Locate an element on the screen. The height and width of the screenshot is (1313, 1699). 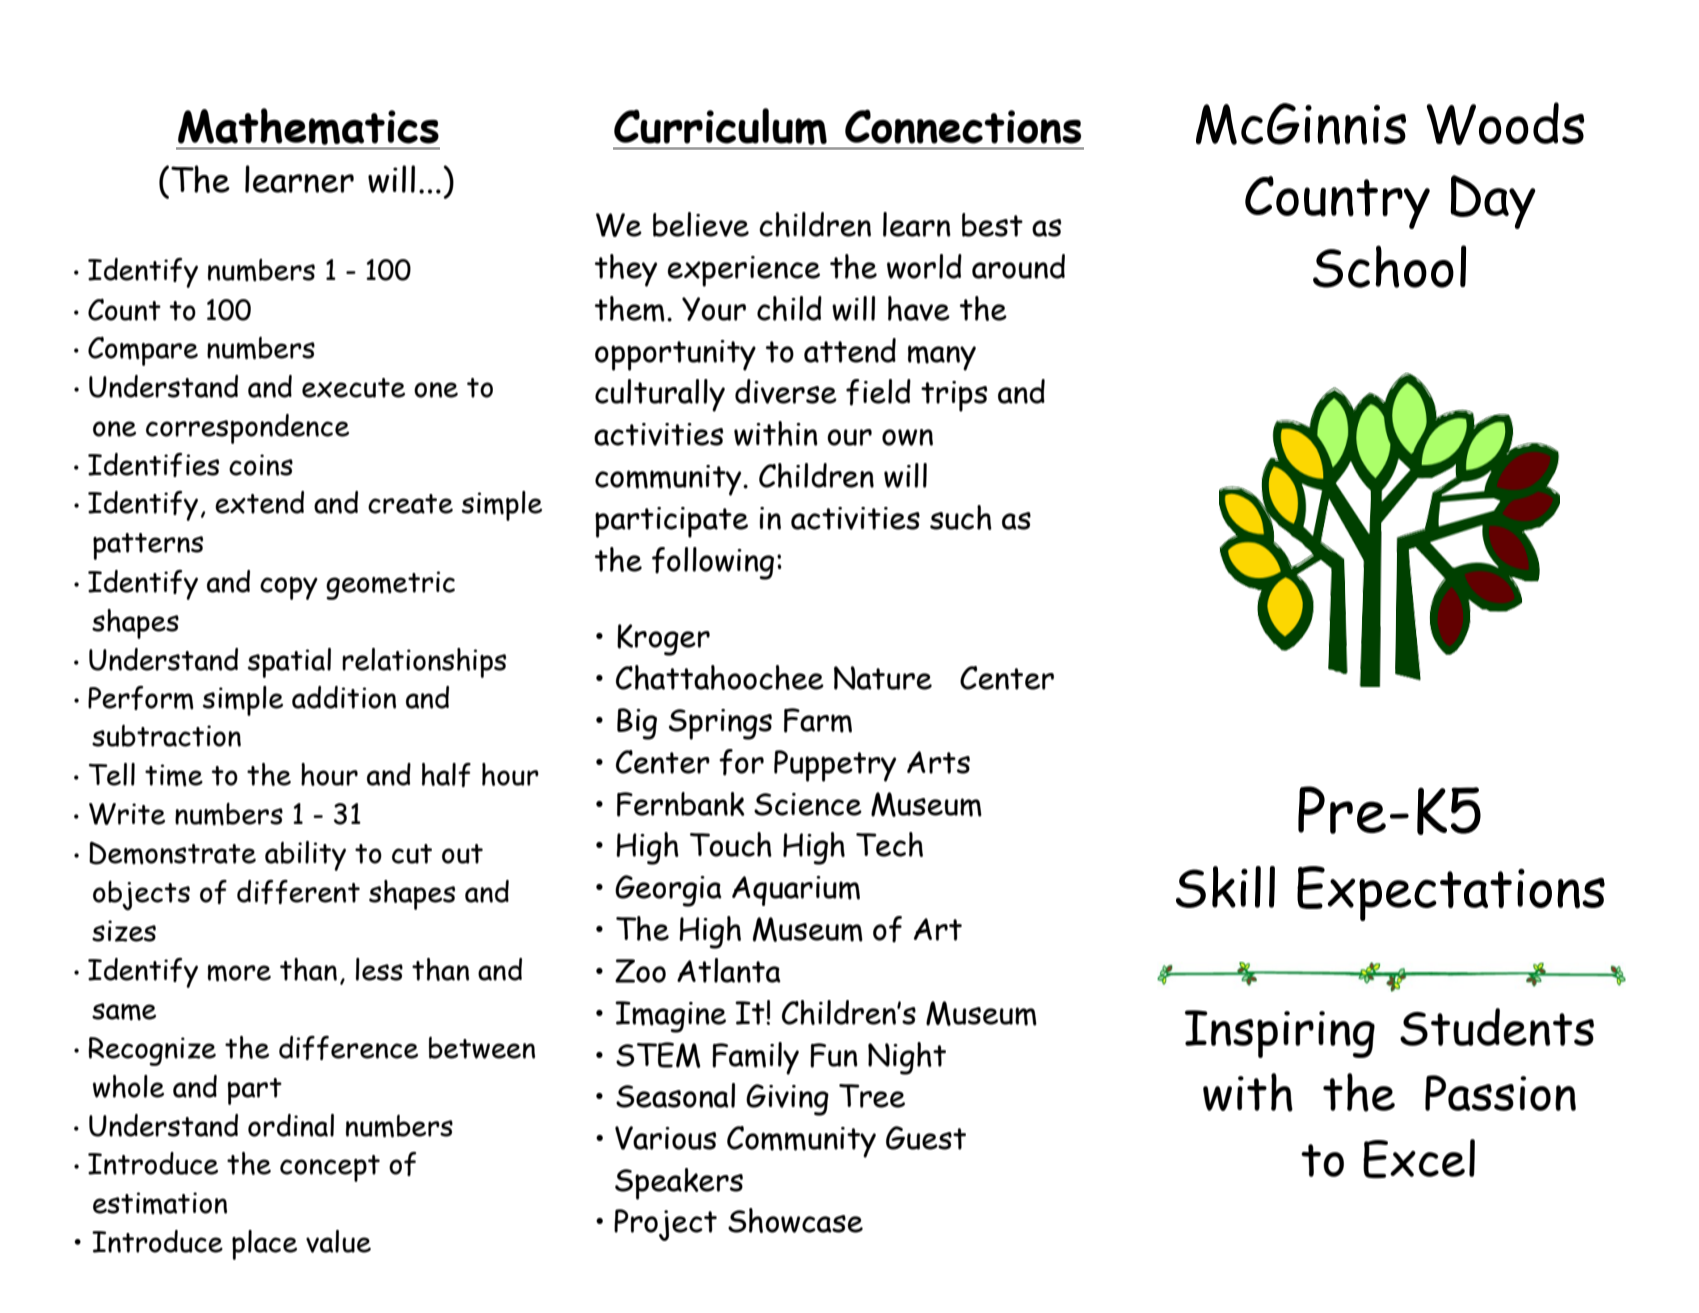
extend is located at coordinates (259, 502).
